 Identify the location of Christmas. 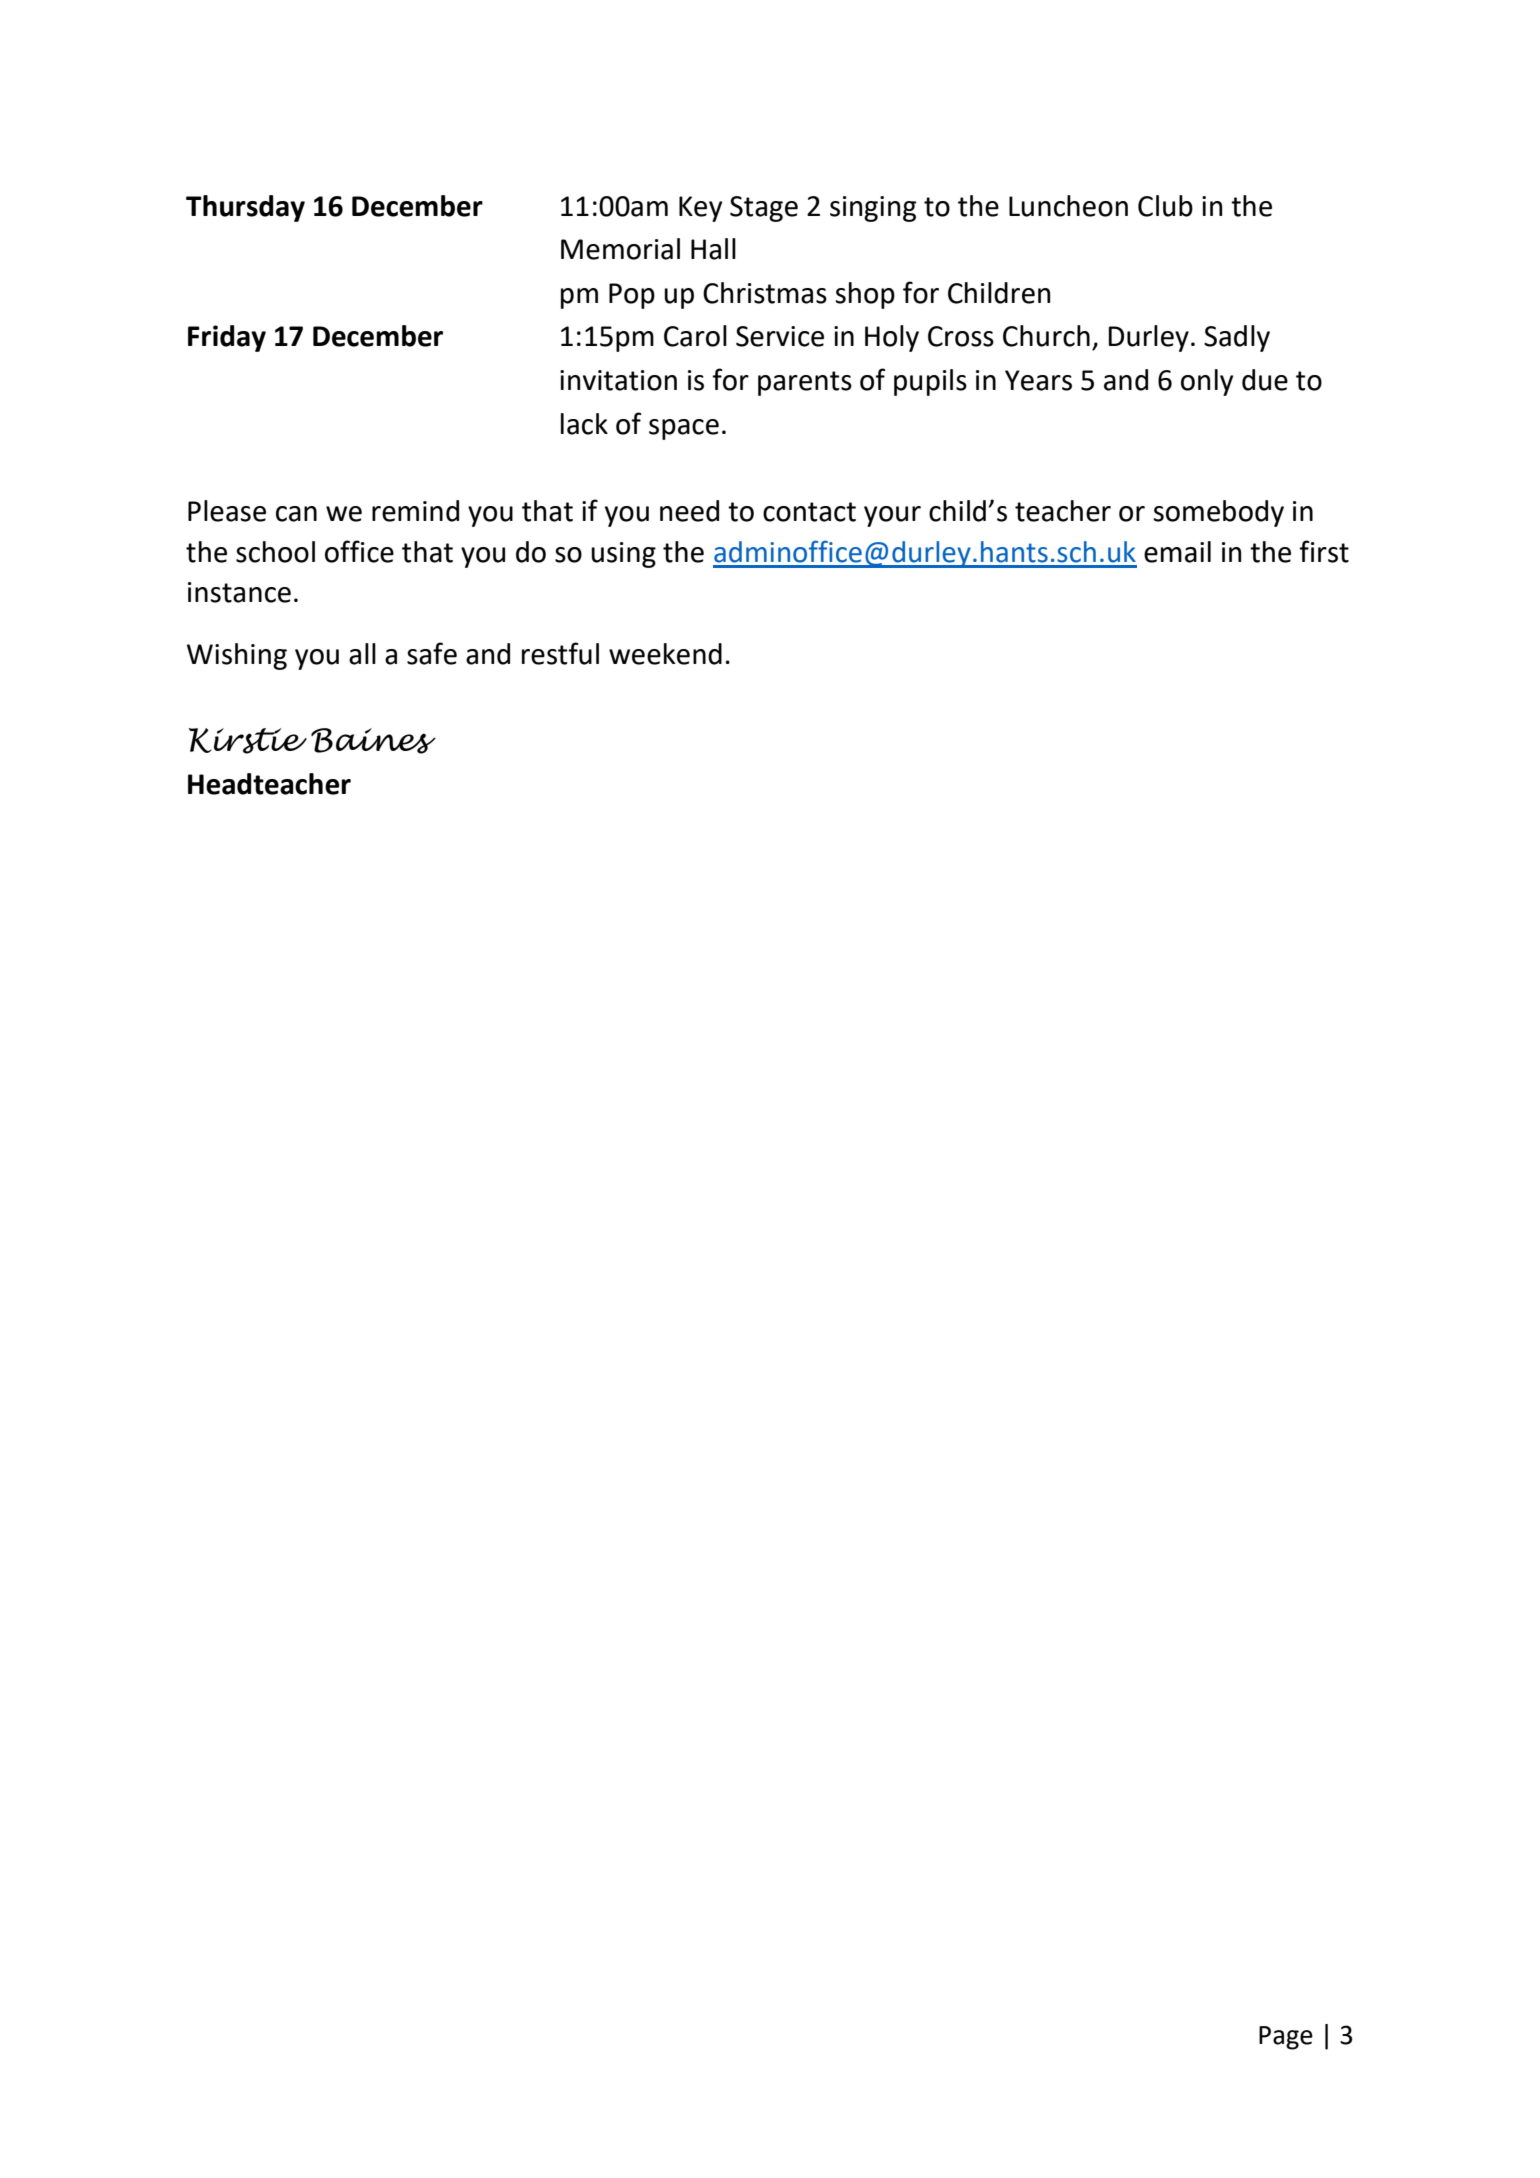
(765, 293).
